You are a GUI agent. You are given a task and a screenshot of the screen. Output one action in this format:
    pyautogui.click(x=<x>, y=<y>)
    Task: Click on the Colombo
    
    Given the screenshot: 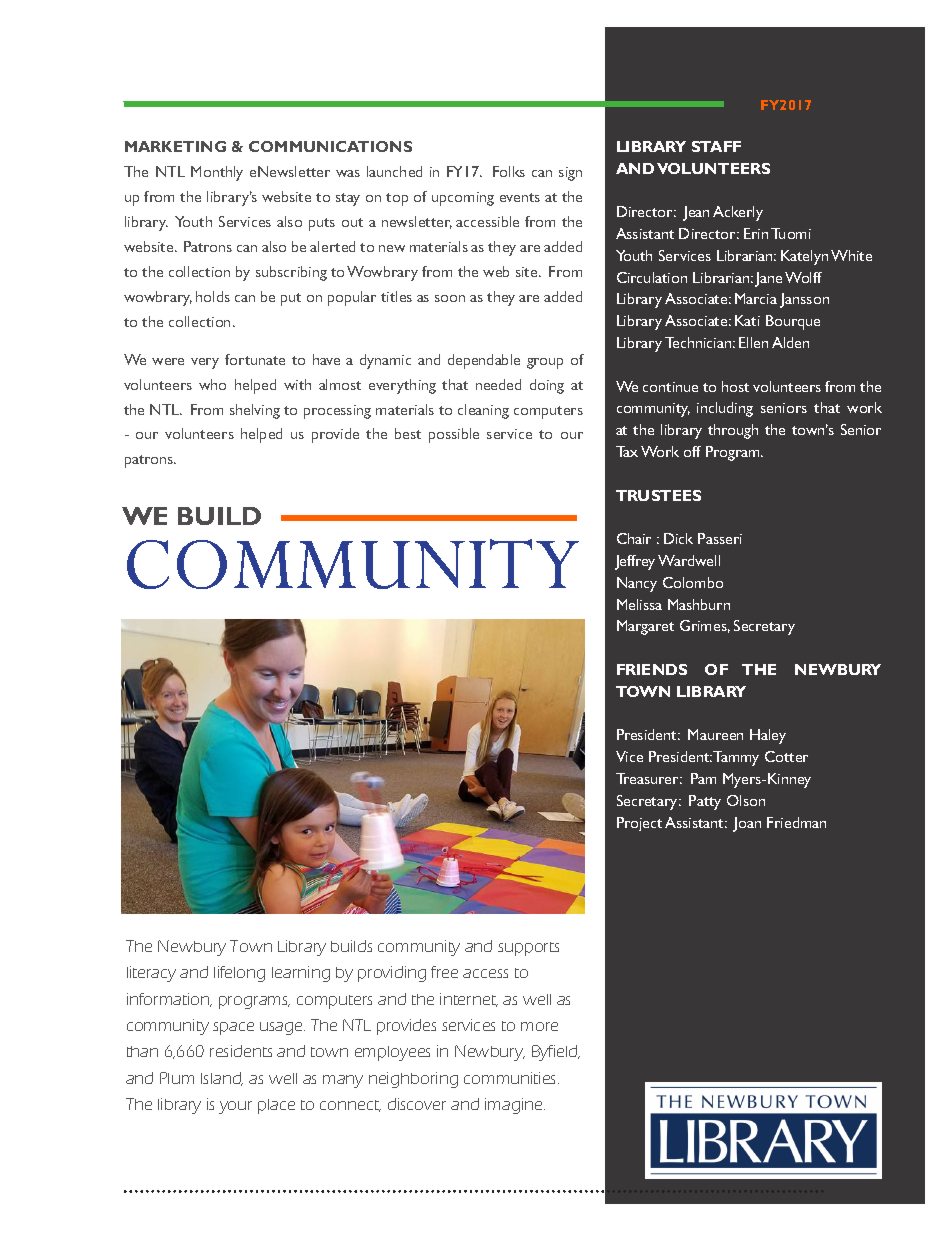 What is the action you would take?
    pyautogui.click(x=693, y=582)
